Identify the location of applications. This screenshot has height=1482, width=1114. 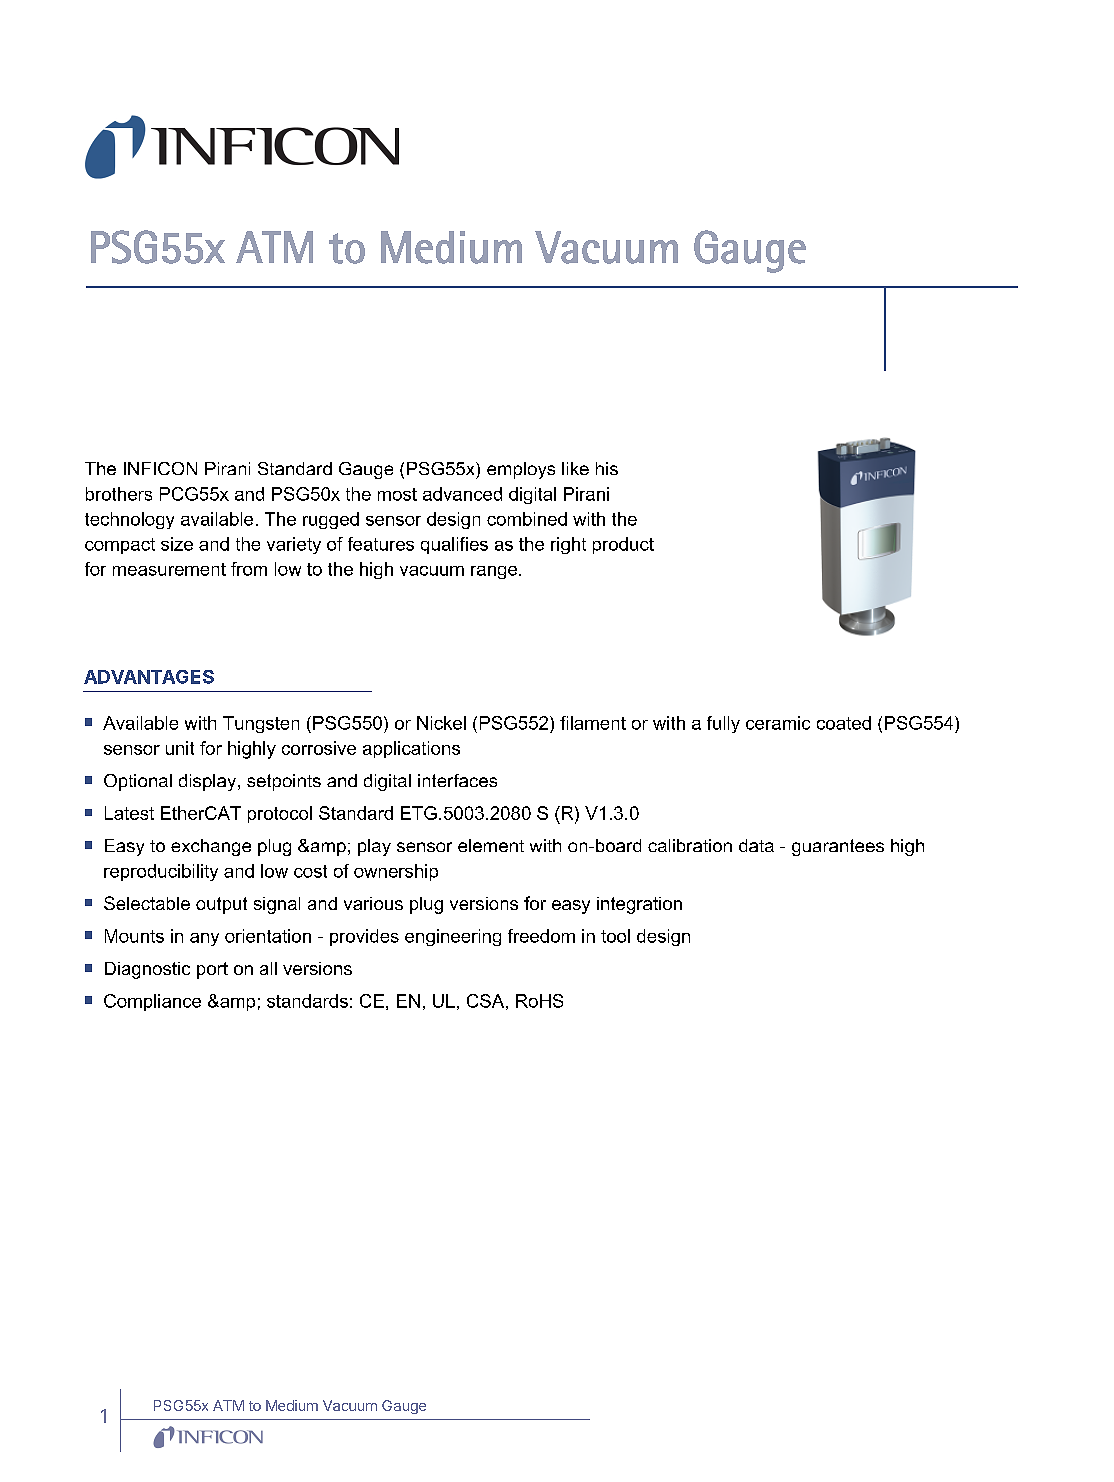
(411, 749).
